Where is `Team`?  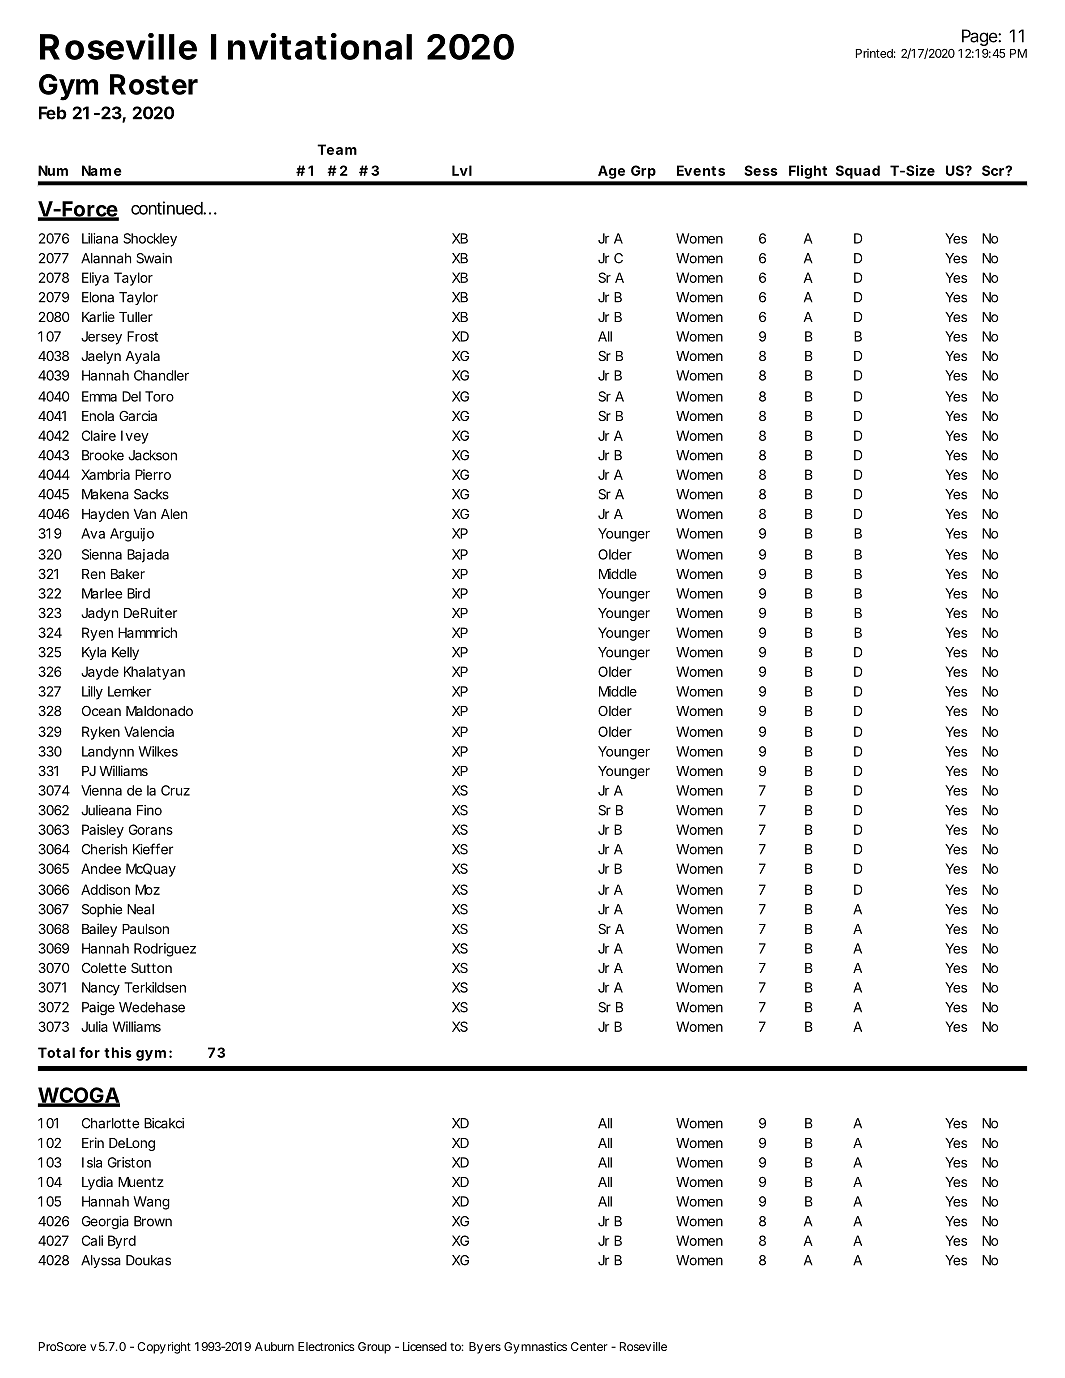
Team is located at coordinates (337, 149).
